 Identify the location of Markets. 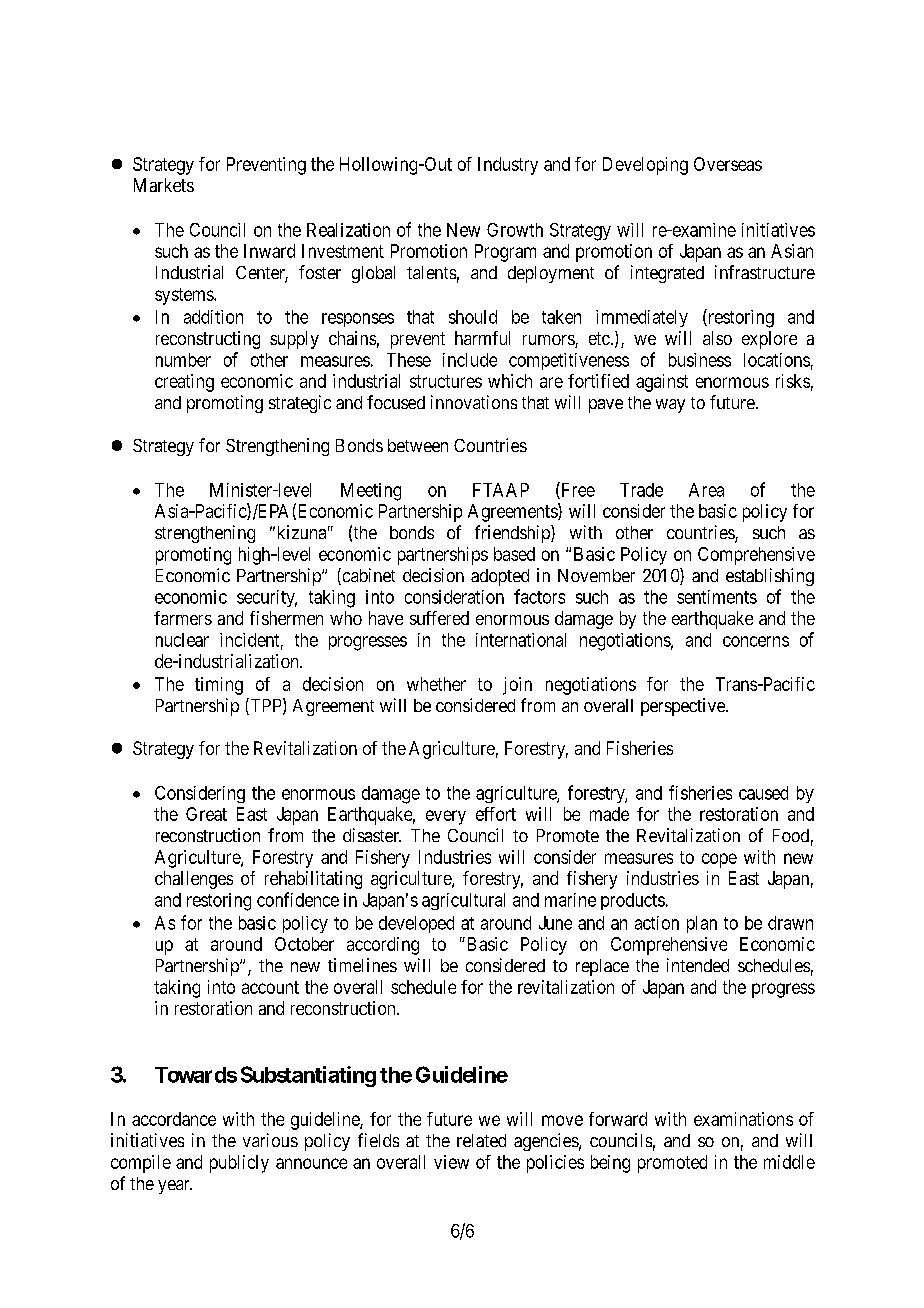
(164, 185).
